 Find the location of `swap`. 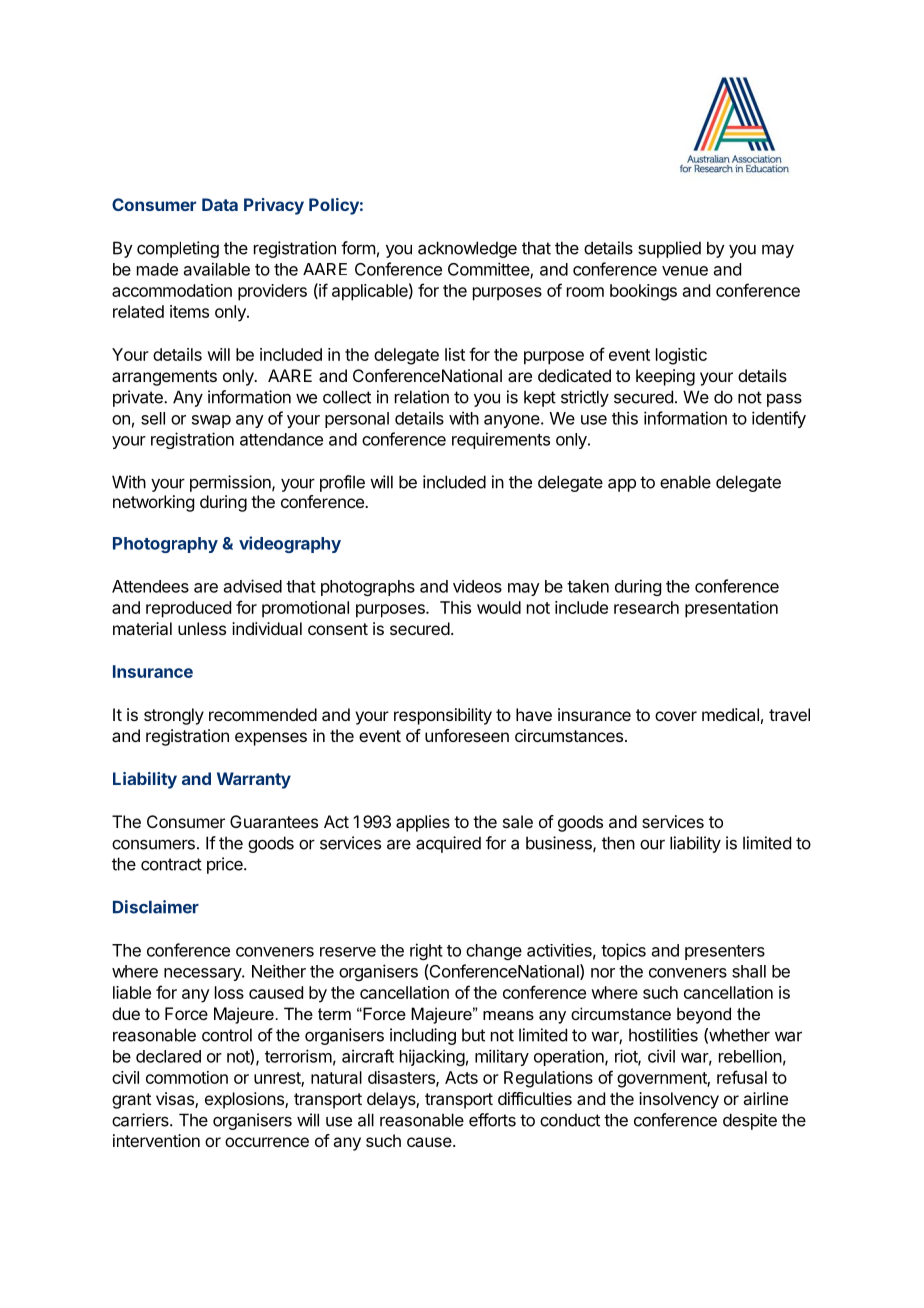

swap is located at coordinates (211, 421).
